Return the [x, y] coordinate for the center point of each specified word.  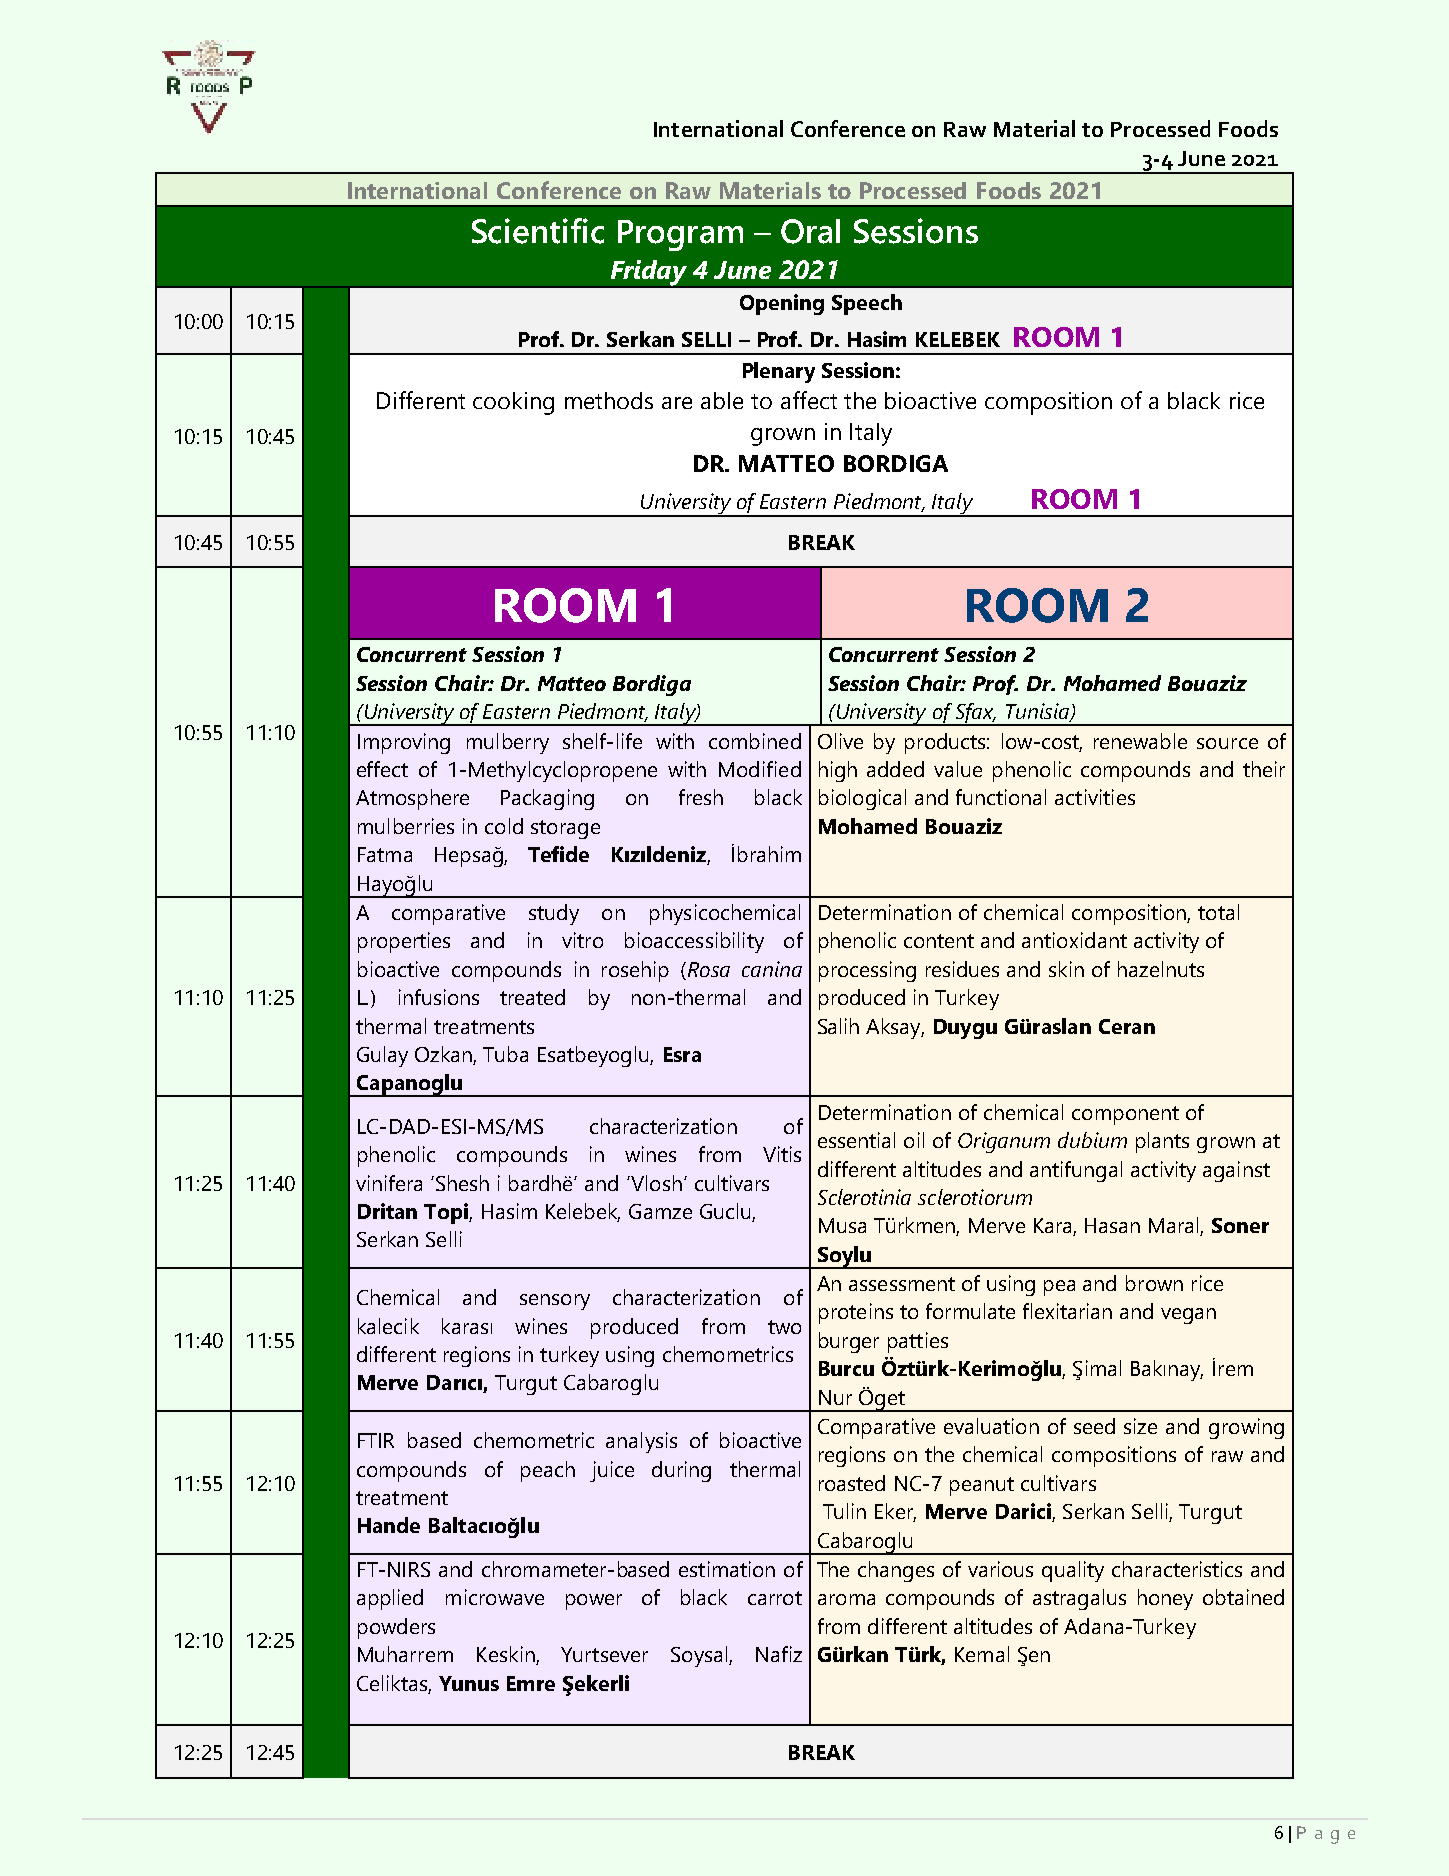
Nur [835, 1397]
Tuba [505, 1054]
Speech [867, 304]
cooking [513, 403]
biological [862, 799]
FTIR [376, 1440]
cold [504, 826]
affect [809, 400]
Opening [782, 304]
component [1125, 1115]
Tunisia [1038, 712]
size [1140, 1426]
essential [856, 1140]
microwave [495, 1597]
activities [1095, 797]
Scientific [538, 231]
